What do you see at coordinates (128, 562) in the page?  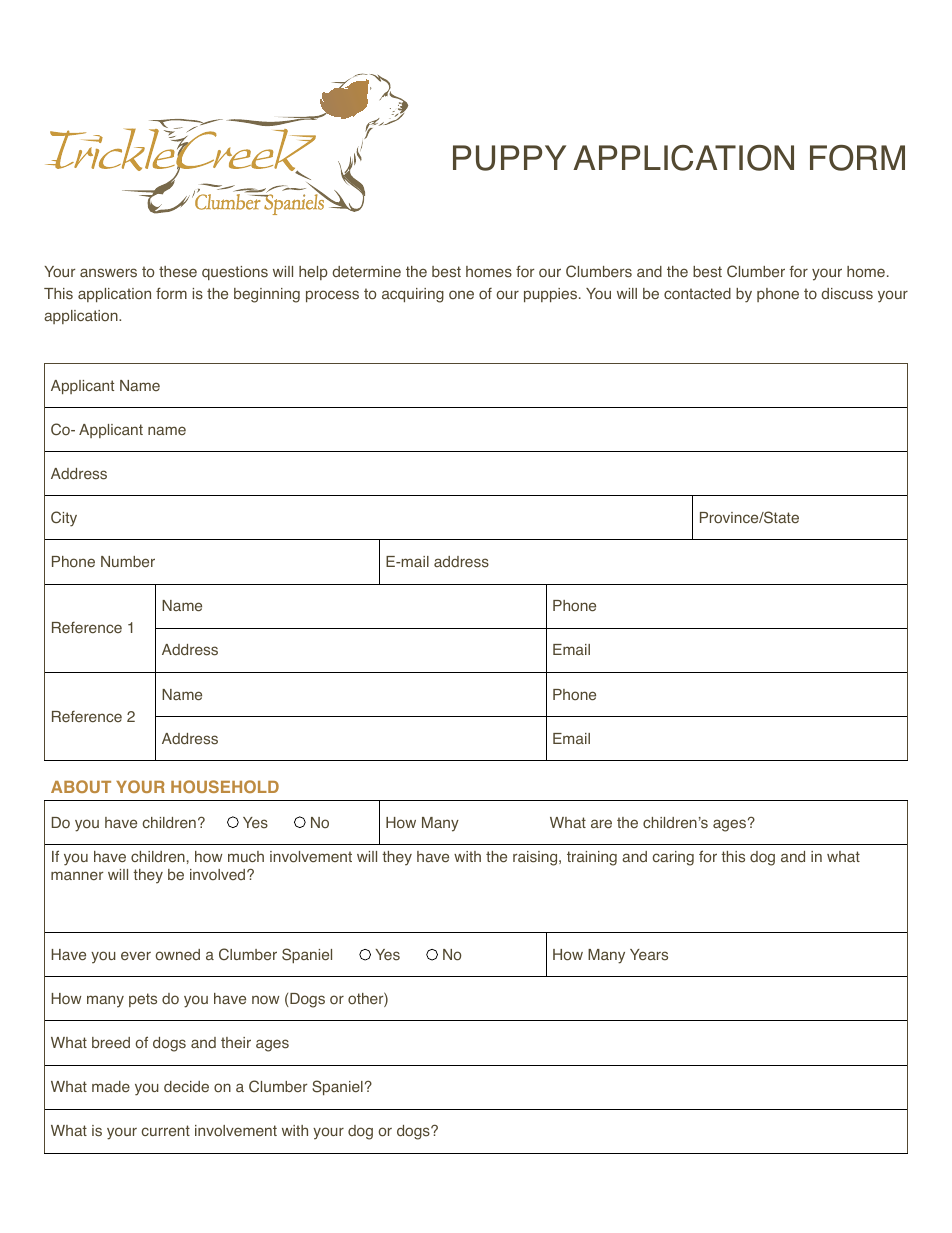 I see `Number` at bounding box center [128, 562].
